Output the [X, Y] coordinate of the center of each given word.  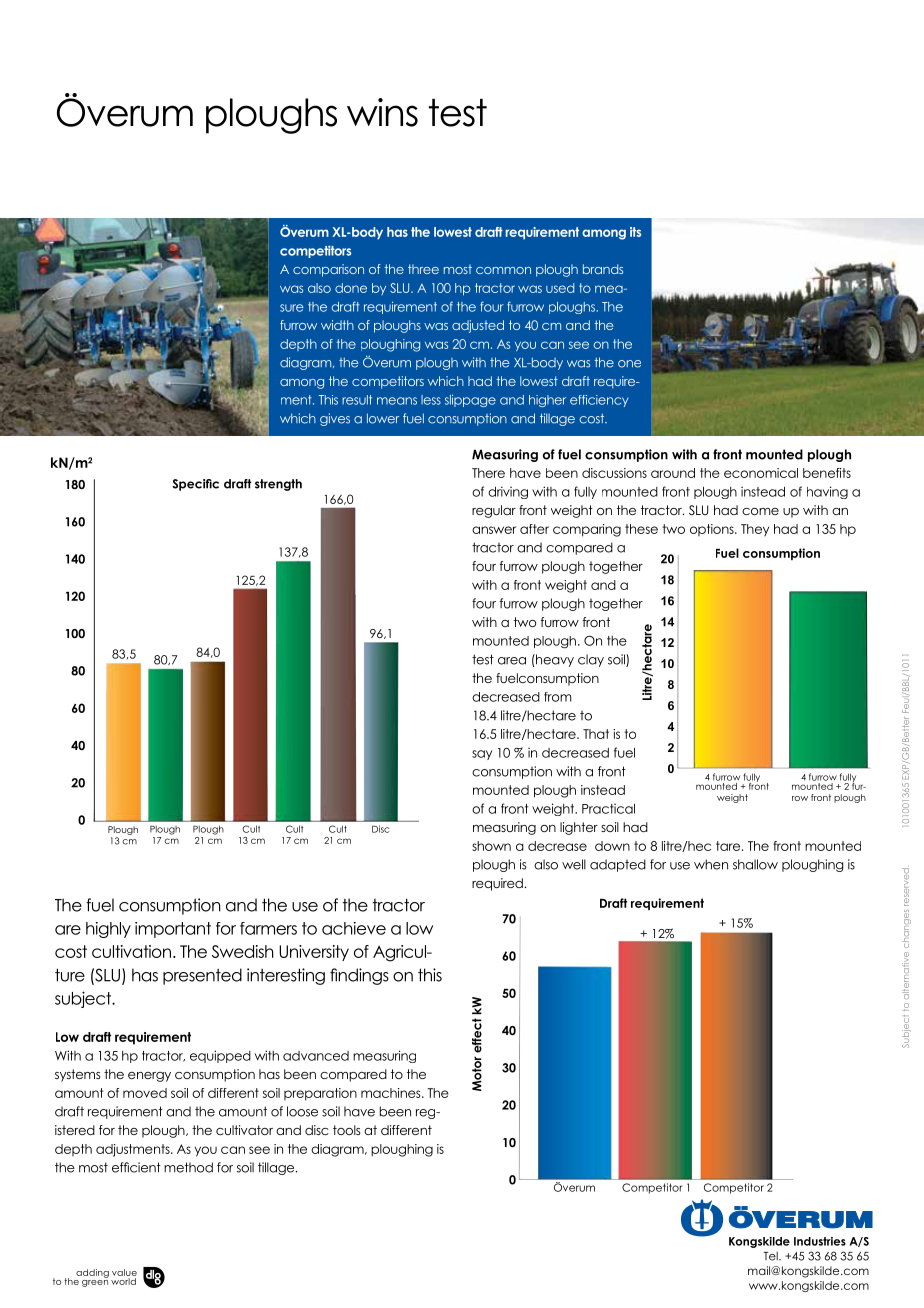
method [188, 1167]
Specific [195, 485]
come [760, 511]
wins [382, 112]
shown [491, 846]
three [423, 269]
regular [494, 511]
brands [603, 269]
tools [347, 1130]
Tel [771, 1256]
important [173, 930]
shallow [755, 864]
